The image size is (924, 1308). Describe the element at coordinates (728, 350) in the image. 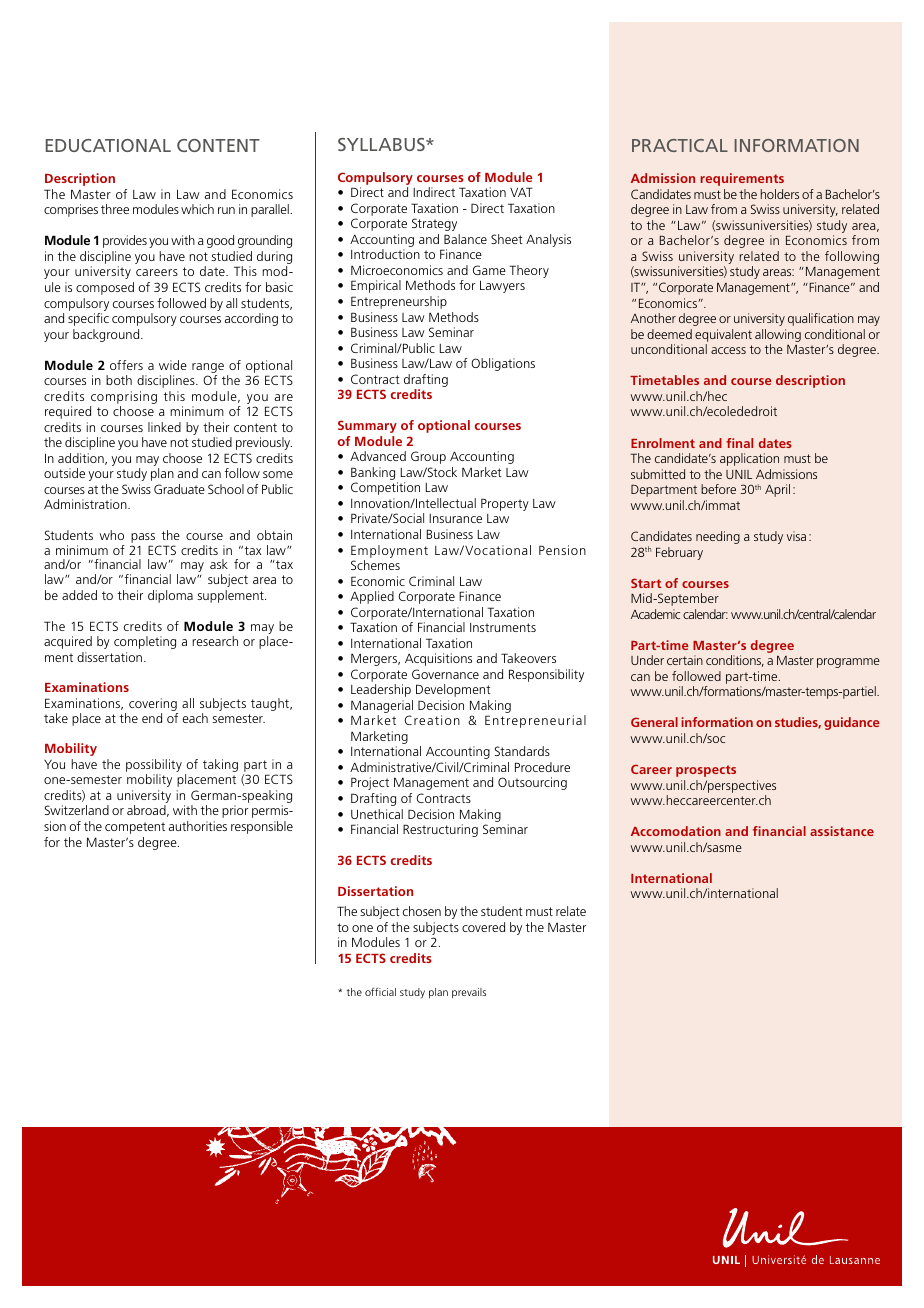

I see `access` at that location.
